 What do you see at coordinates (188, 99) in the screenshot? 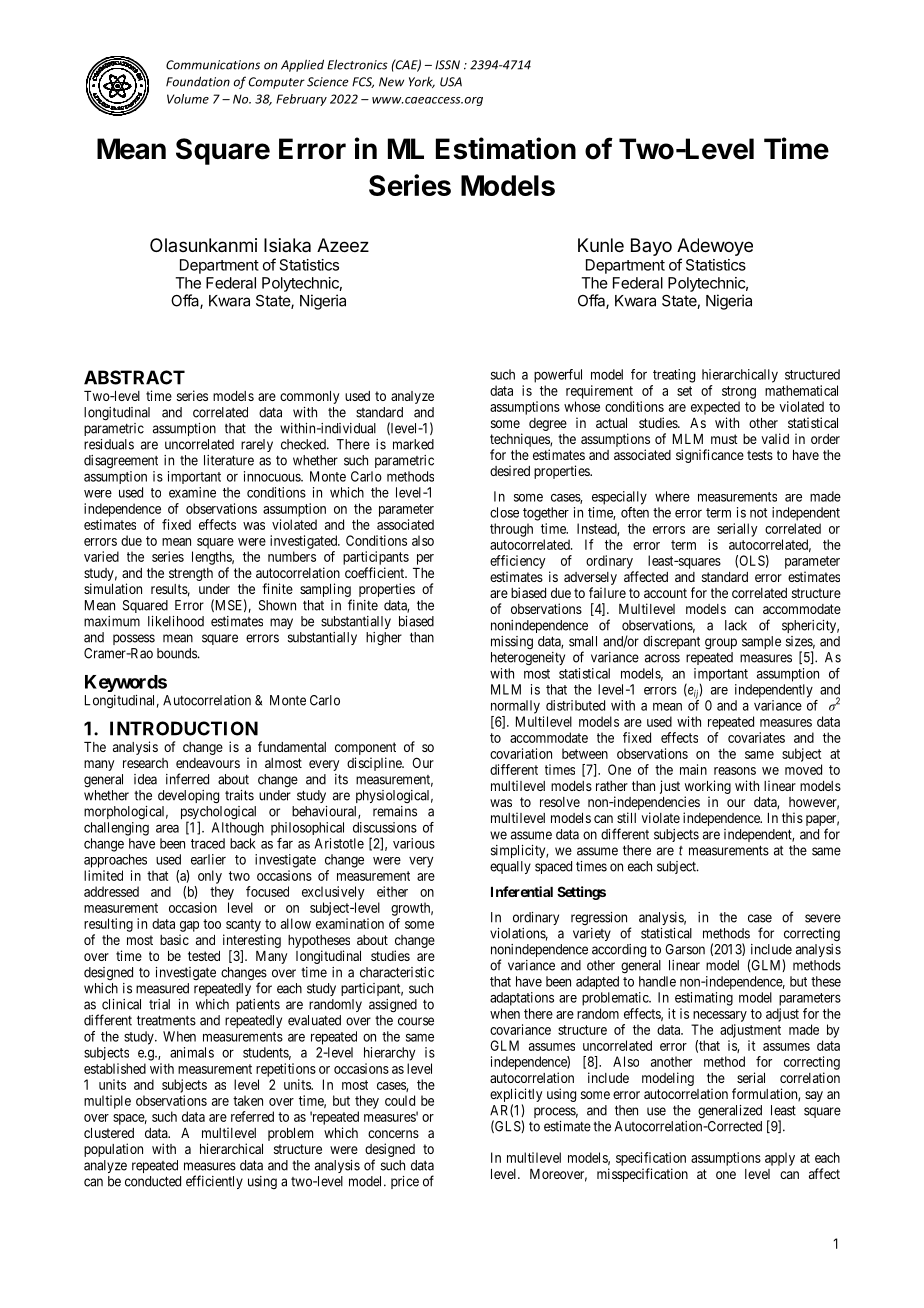
I see `Volume` at bounding box center [188, 99].
